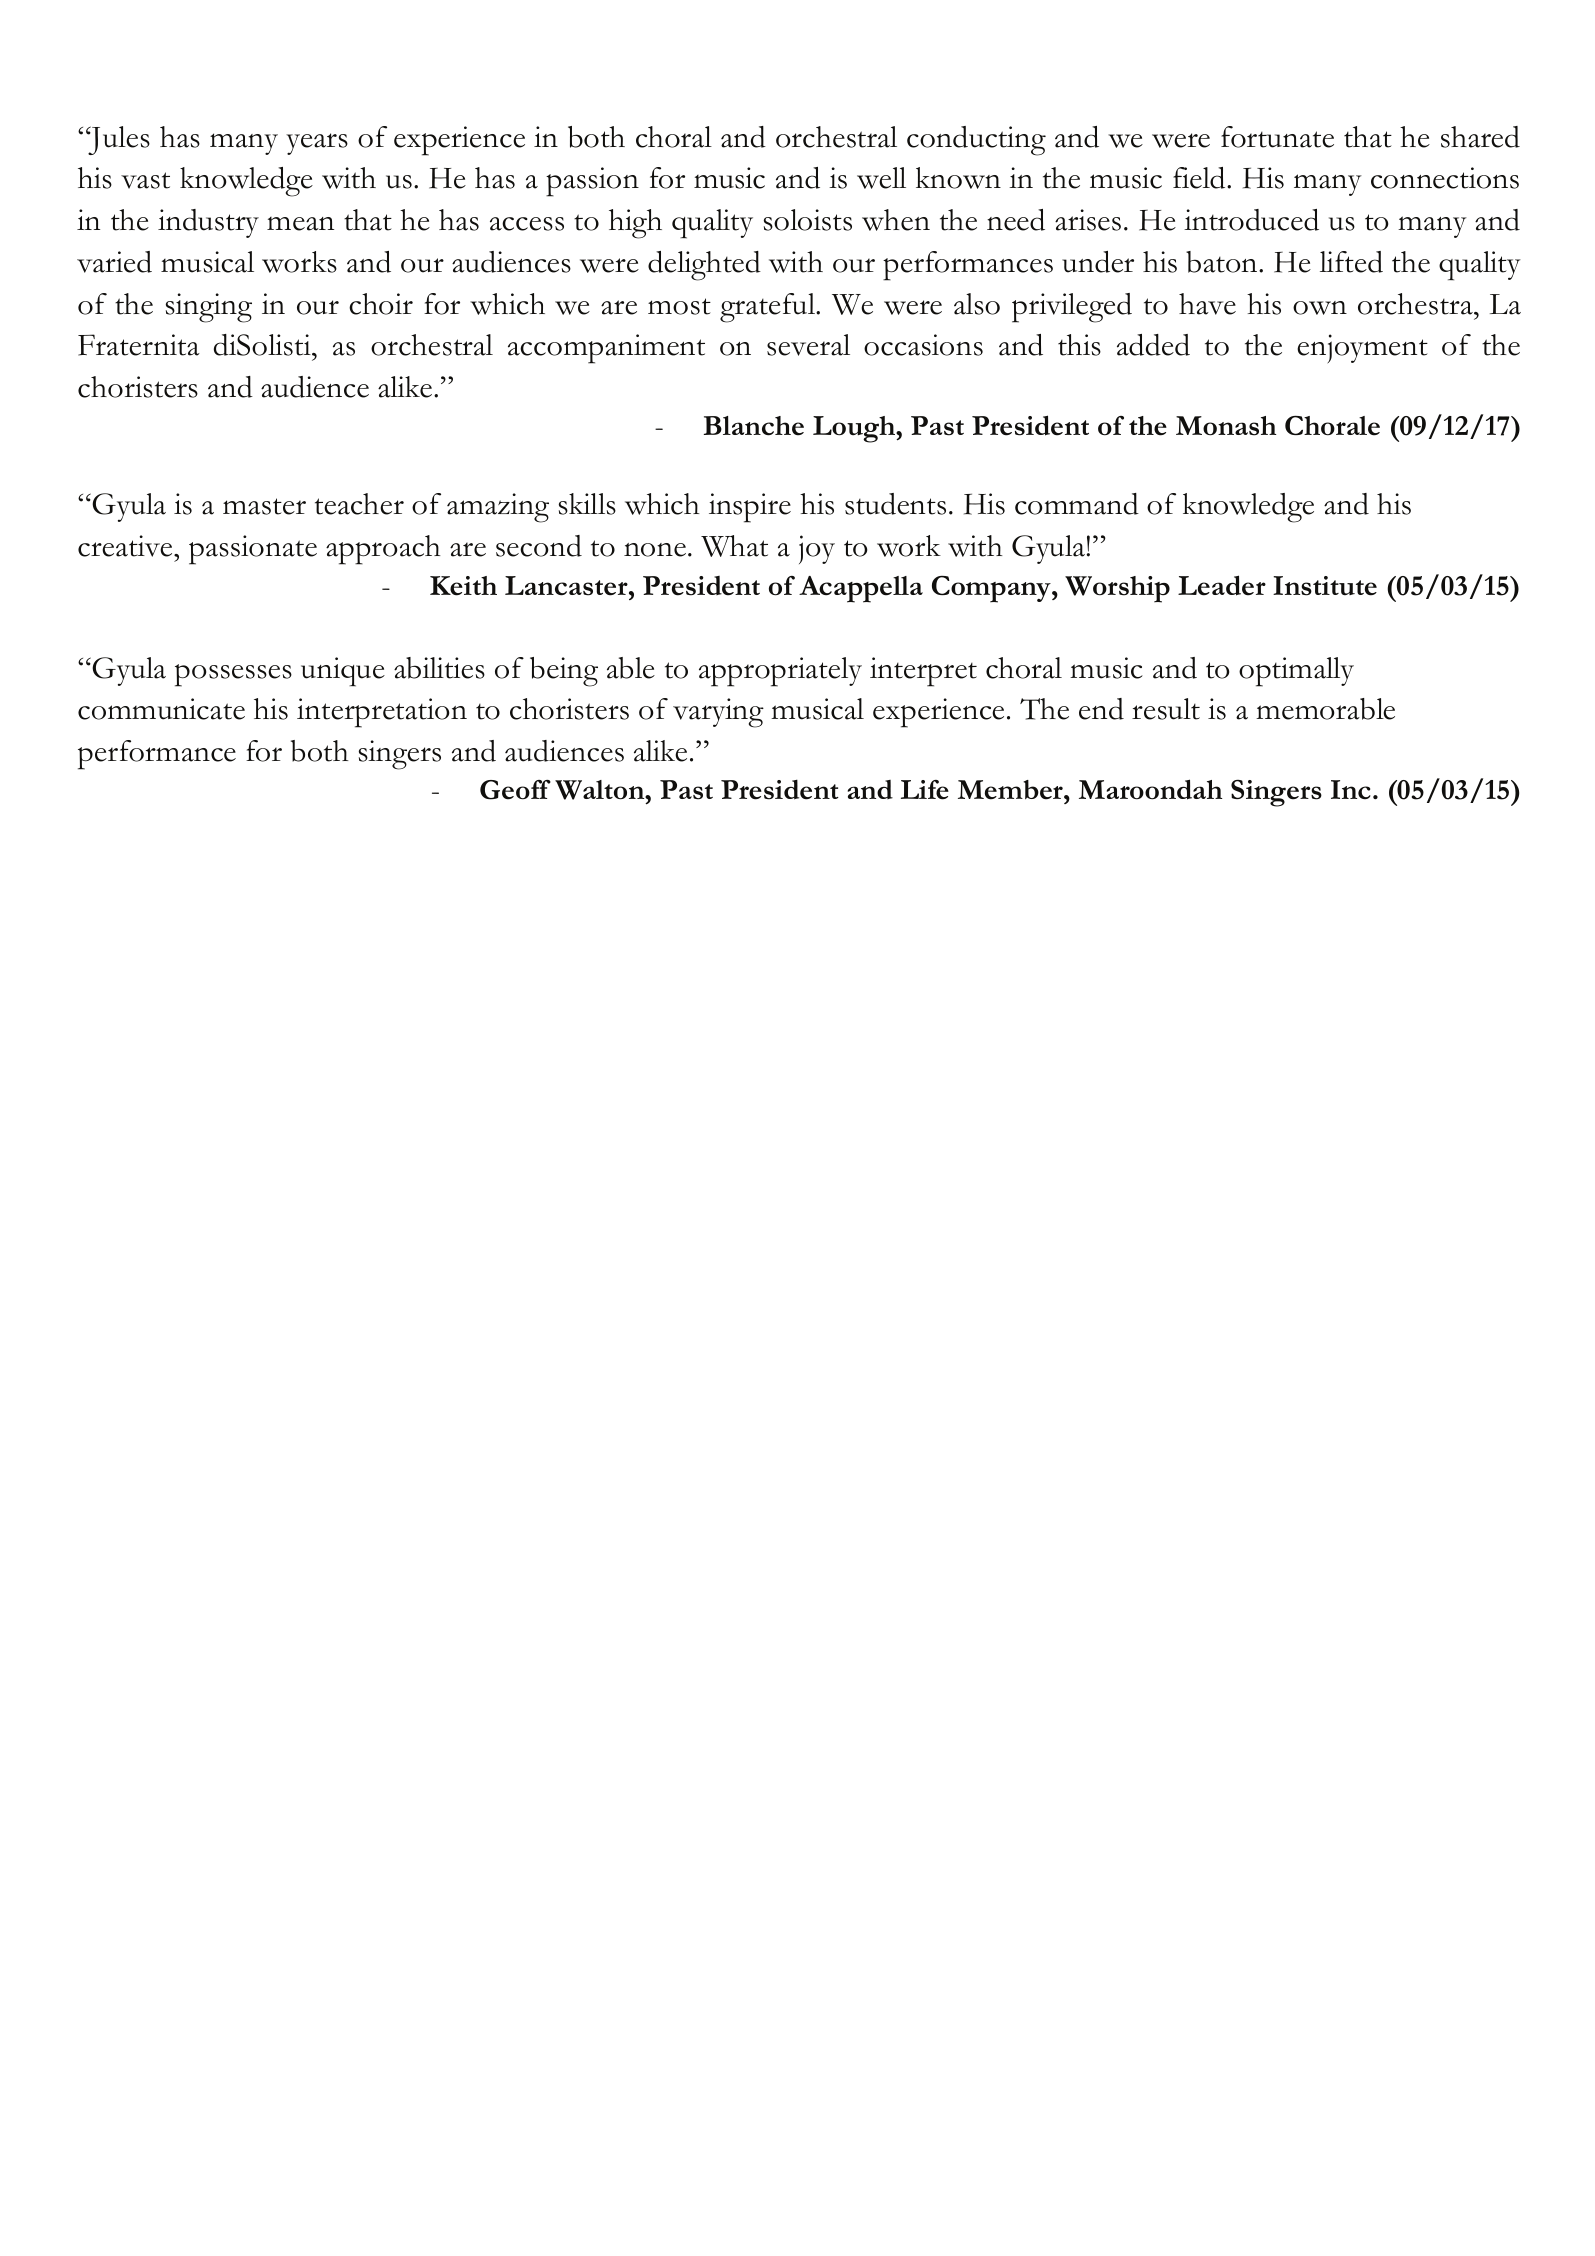  I want to click on fortunate, so click(1277, 137).
